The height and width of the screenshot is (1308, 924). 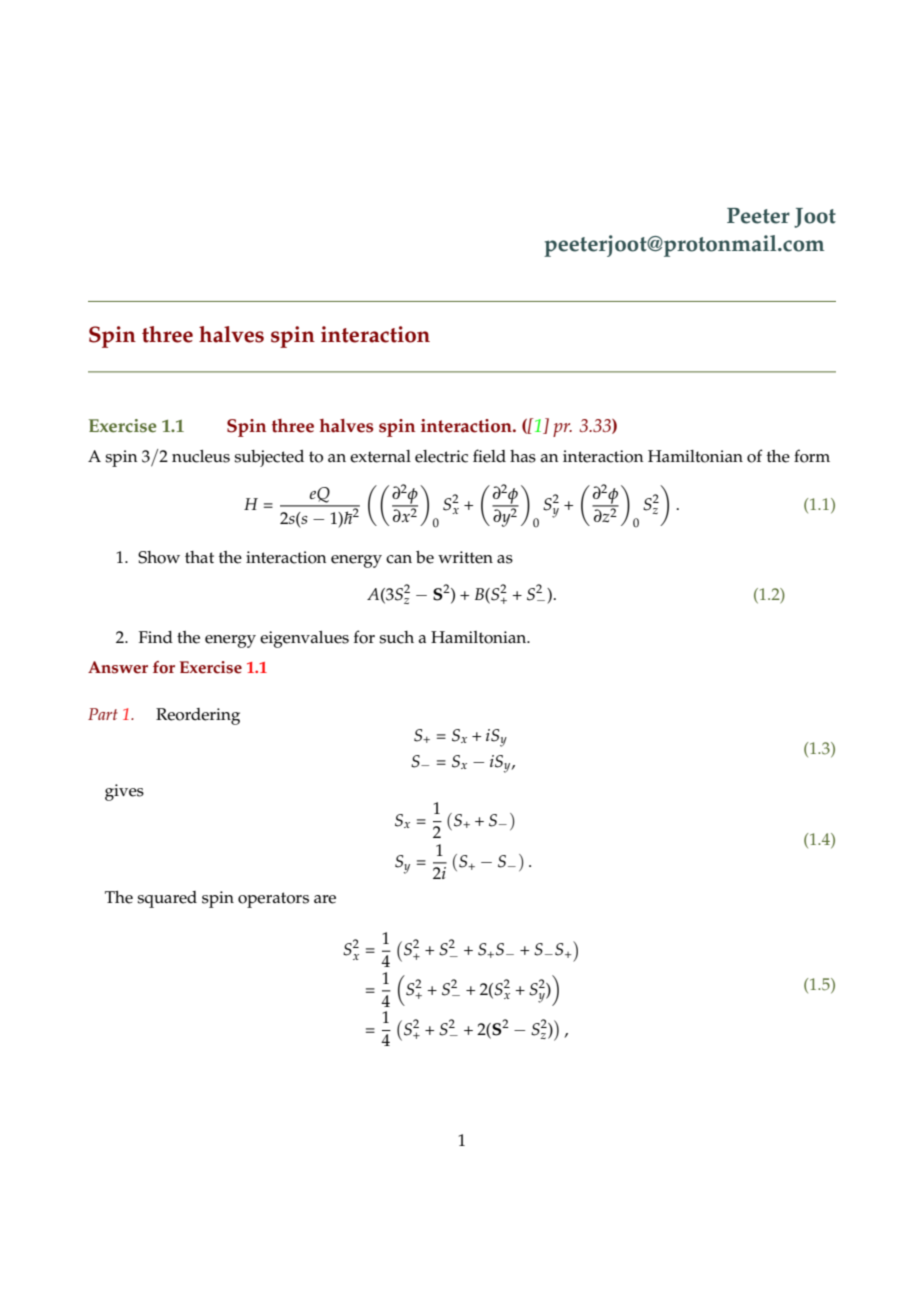 I want to click on Answer, so click(x=118, y=667).
